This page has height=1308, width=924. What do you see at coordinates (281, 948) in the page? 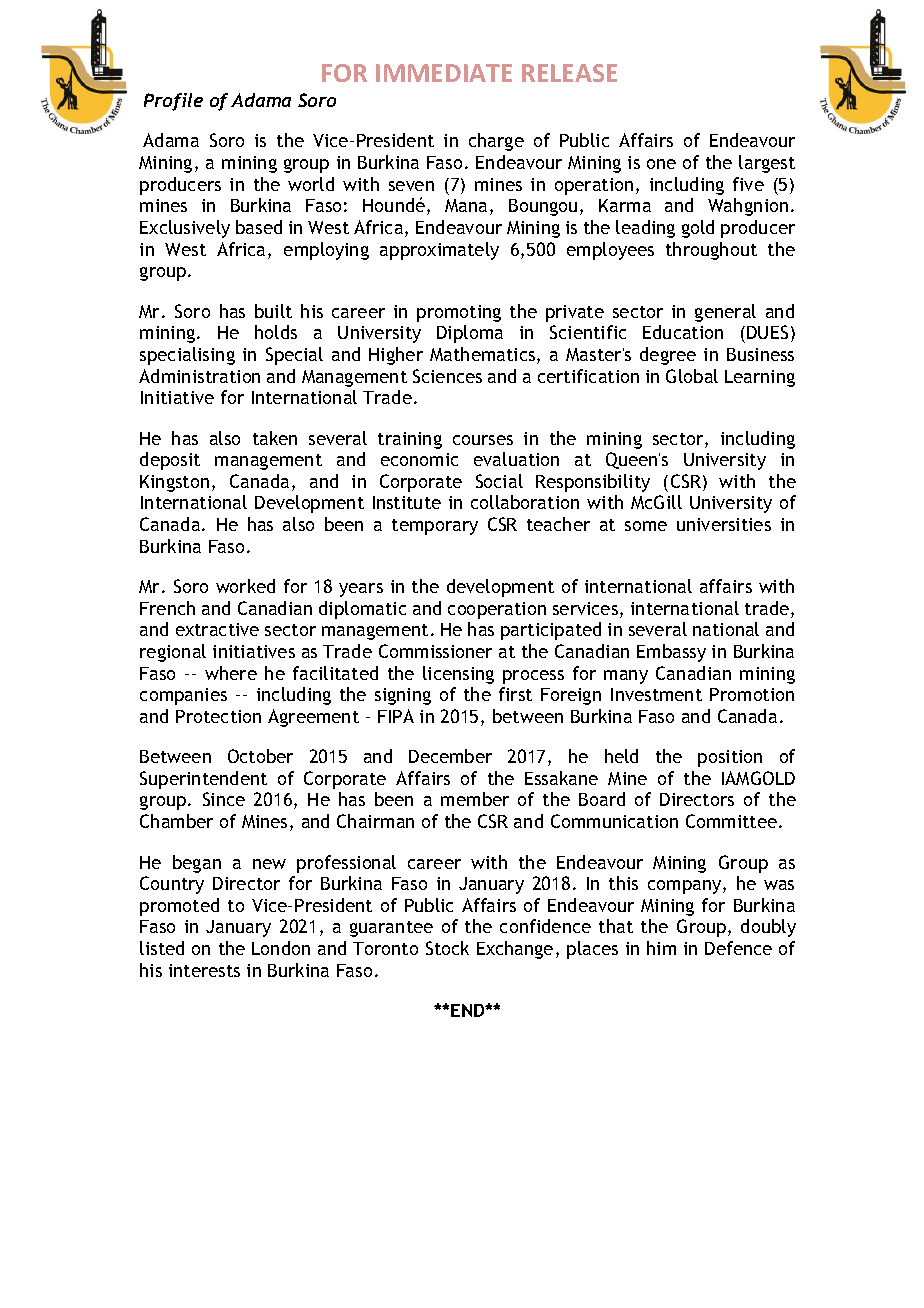
I see `London` at bounding box center [281, 948].
